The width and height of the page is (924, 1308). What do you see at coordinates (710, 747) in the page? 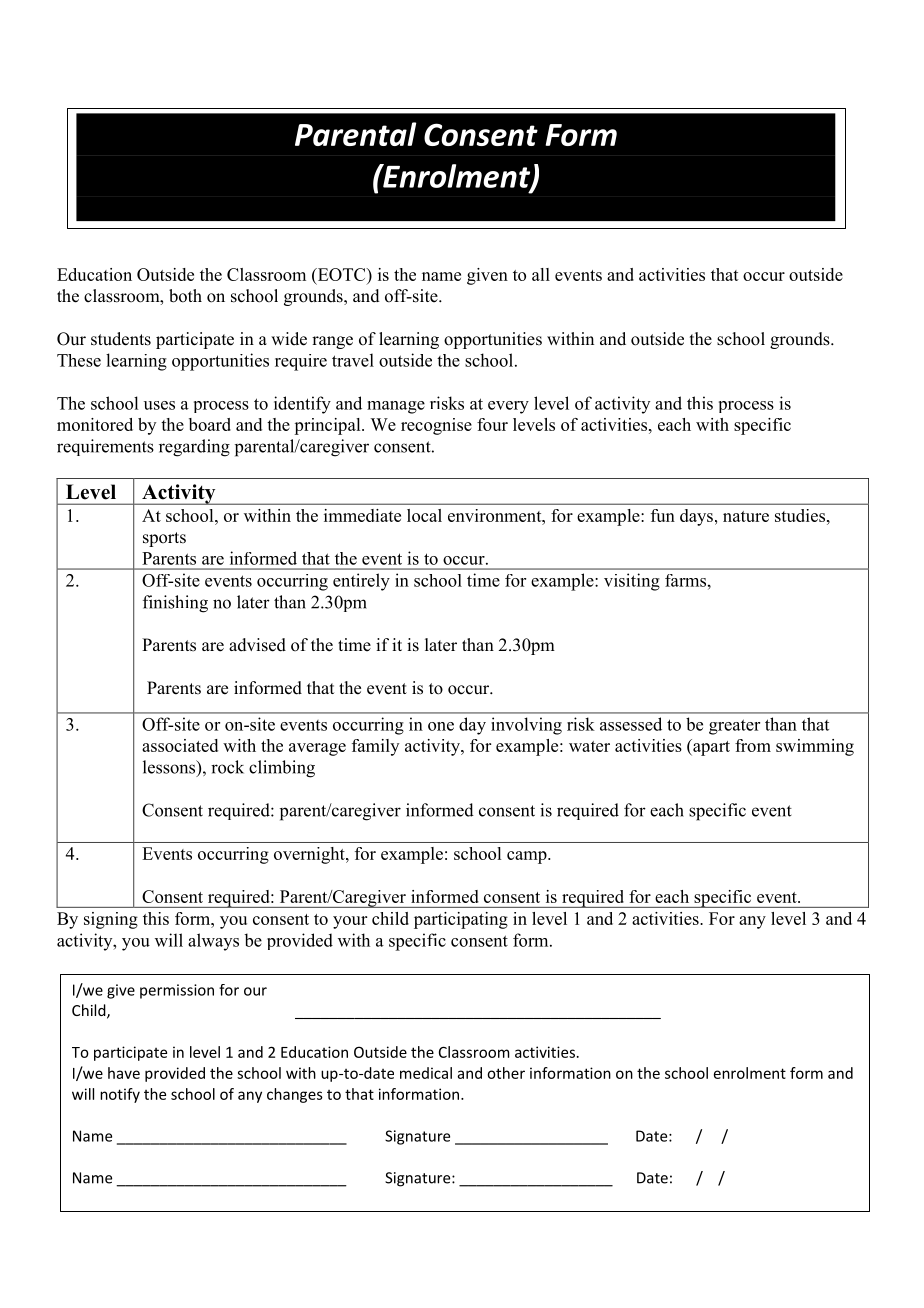
I see `apart` at bounding box center [710, 747].
